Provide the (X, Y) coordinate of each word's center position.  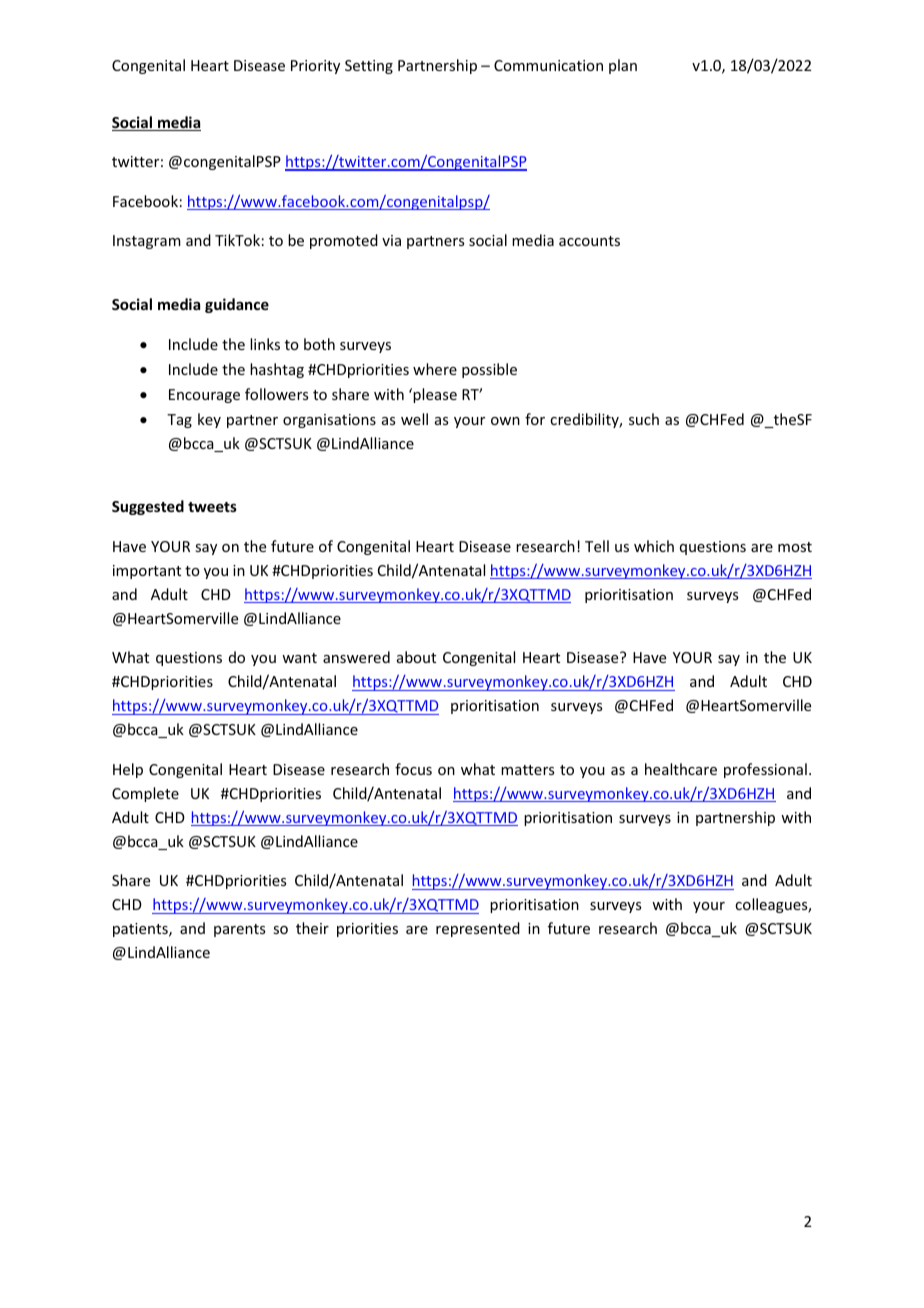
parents (239, 930)
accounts (589, 241)
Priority (315, 67)
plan (623, 66)
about (416, 657)
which (654, 546)
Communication (548, 65)
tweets (212, 507)
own (505, 421)
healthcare (681, 769)
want (299, 658)
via (391, 240)
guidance (237, 305)
